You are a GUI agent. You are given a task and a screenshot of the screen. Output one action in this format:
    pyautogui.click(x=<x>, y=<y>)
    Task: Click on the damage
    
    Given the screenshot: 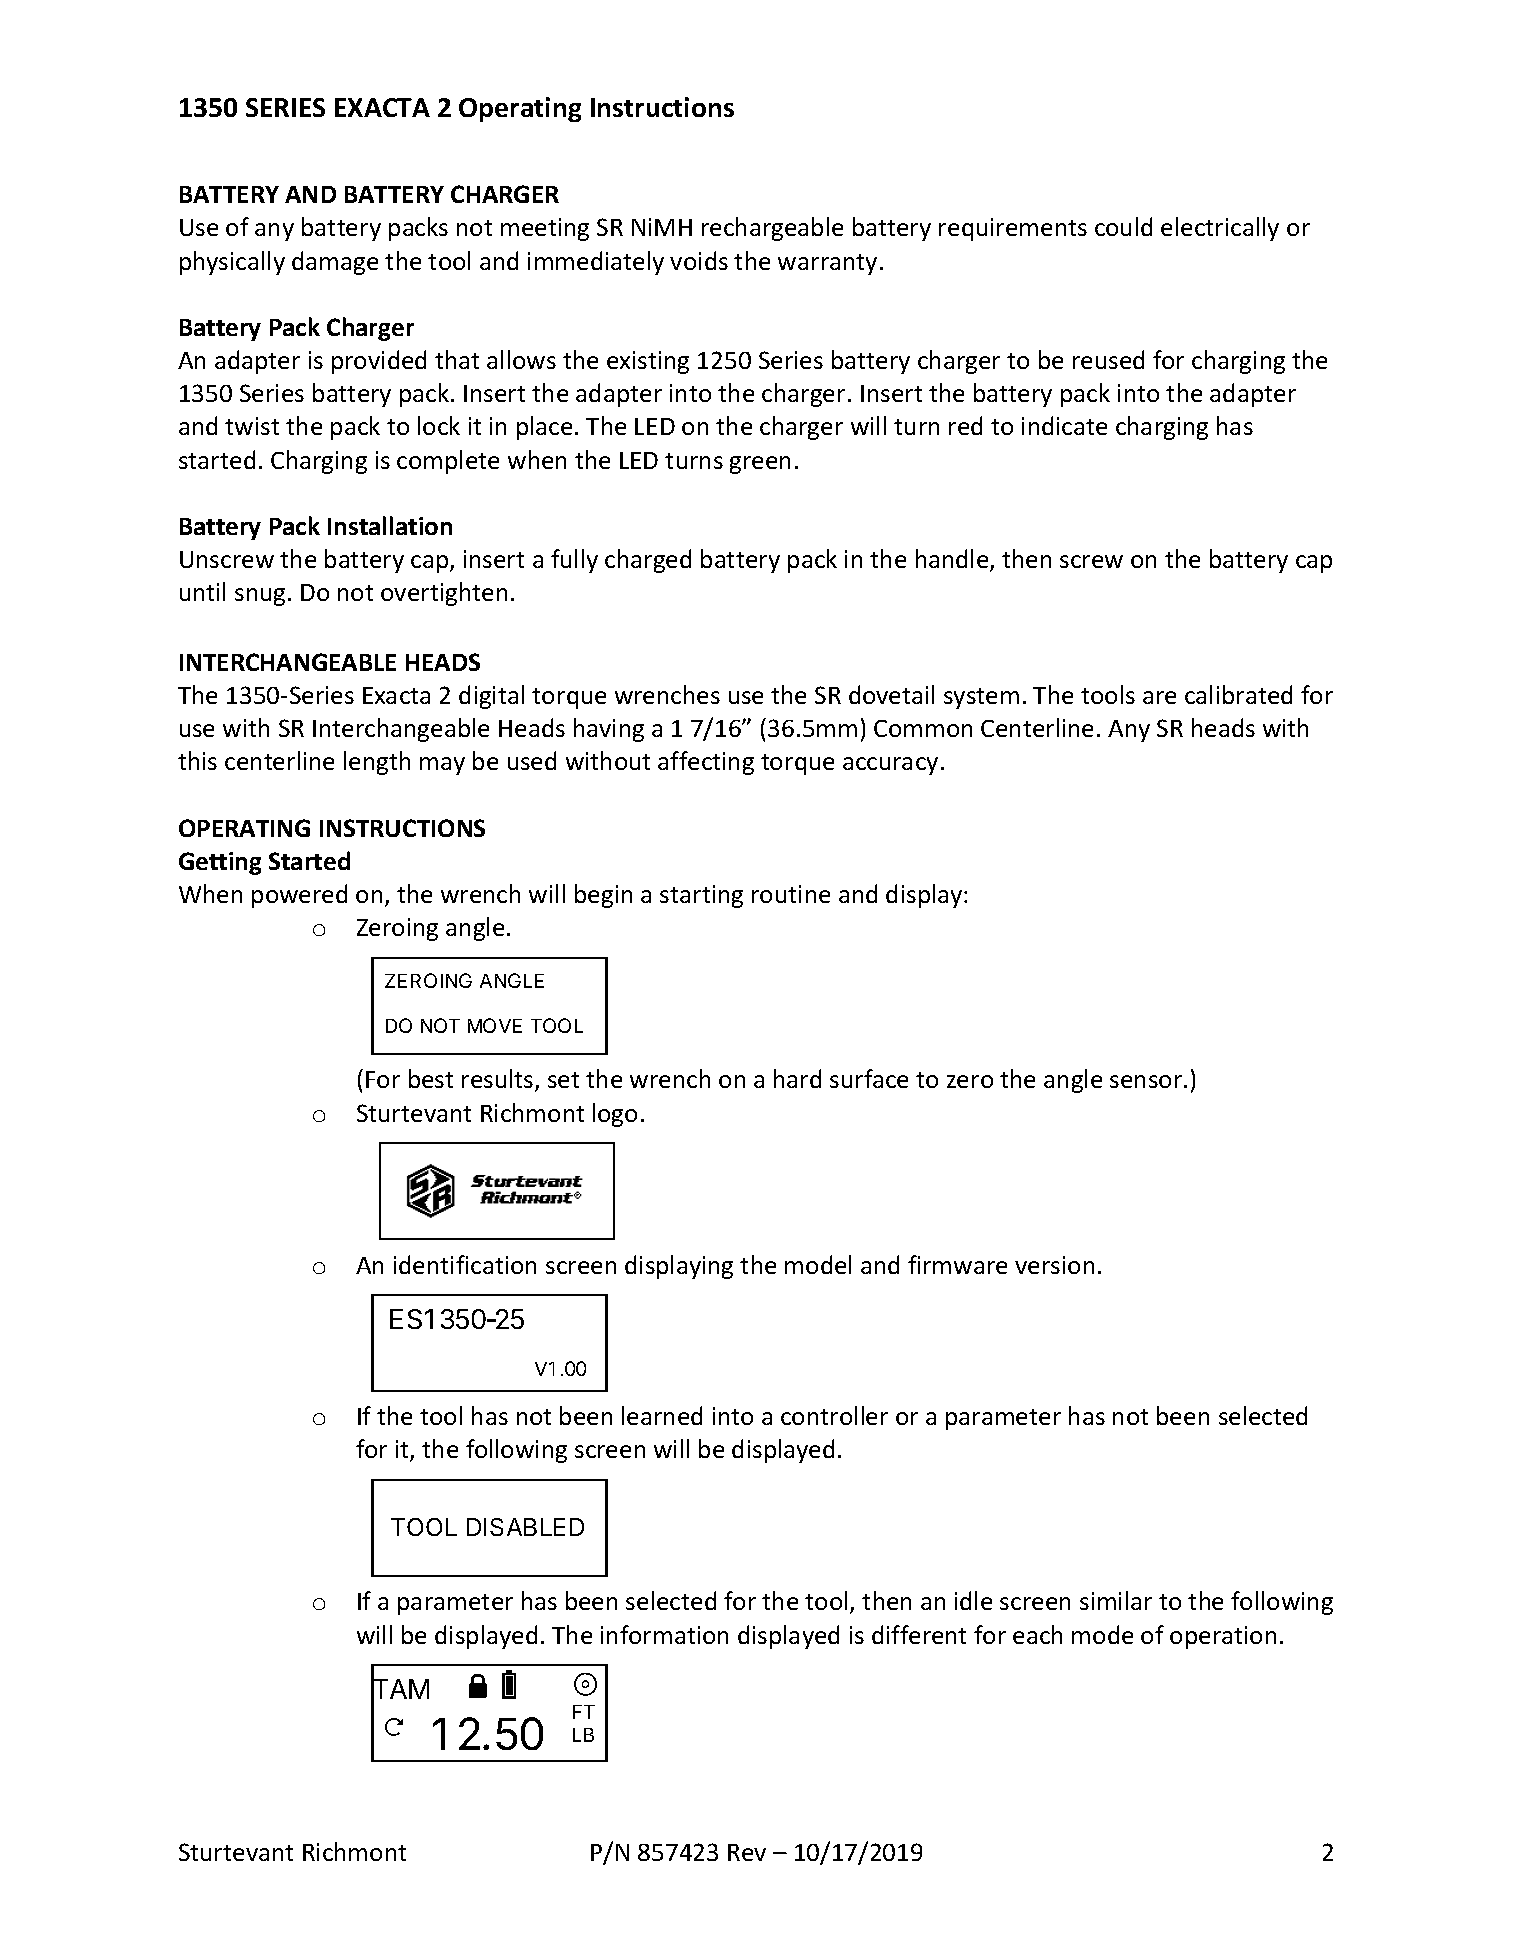 What is the action you would take?
    pyautogui.click(x=335, y=263)
